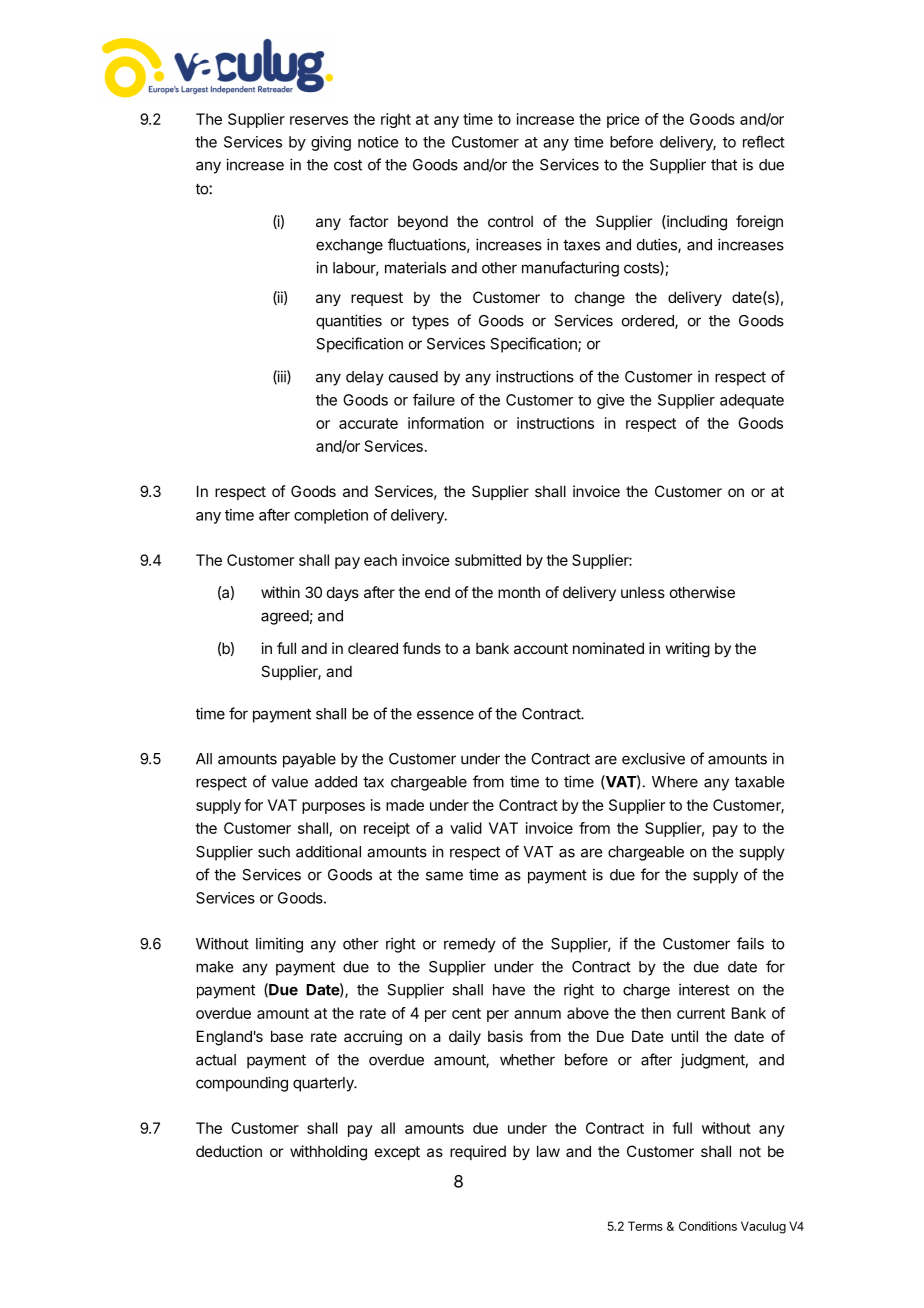 The height and width of the page is (1308, 924). Describe the element at coordinates (675, 782) in the page. I see `Where` at that location.
